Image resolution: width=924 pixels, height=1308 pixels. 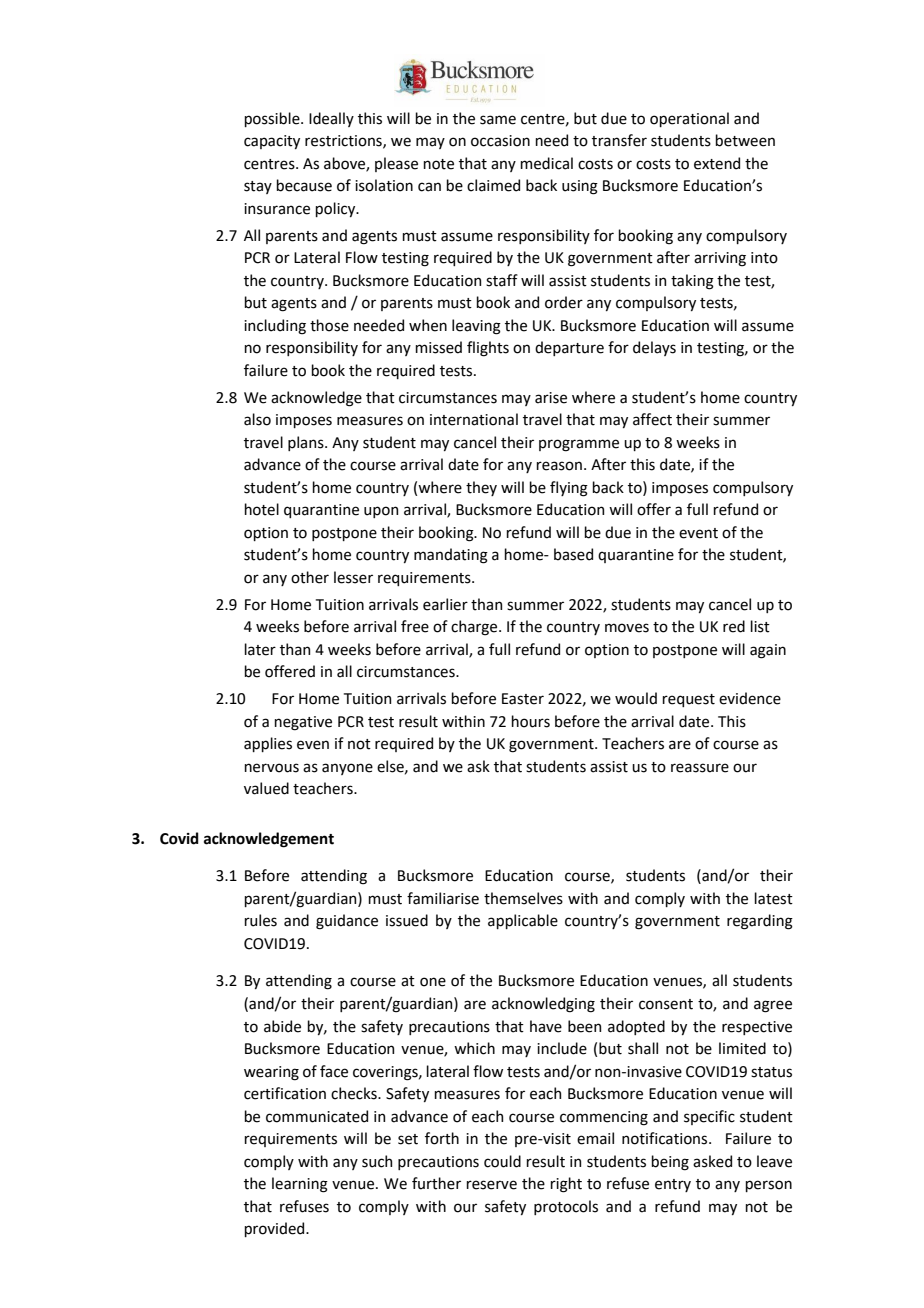 What do you see at coordinates (712, 1161) in the document?
I see `asked` at bounding box center [712, 1161].
